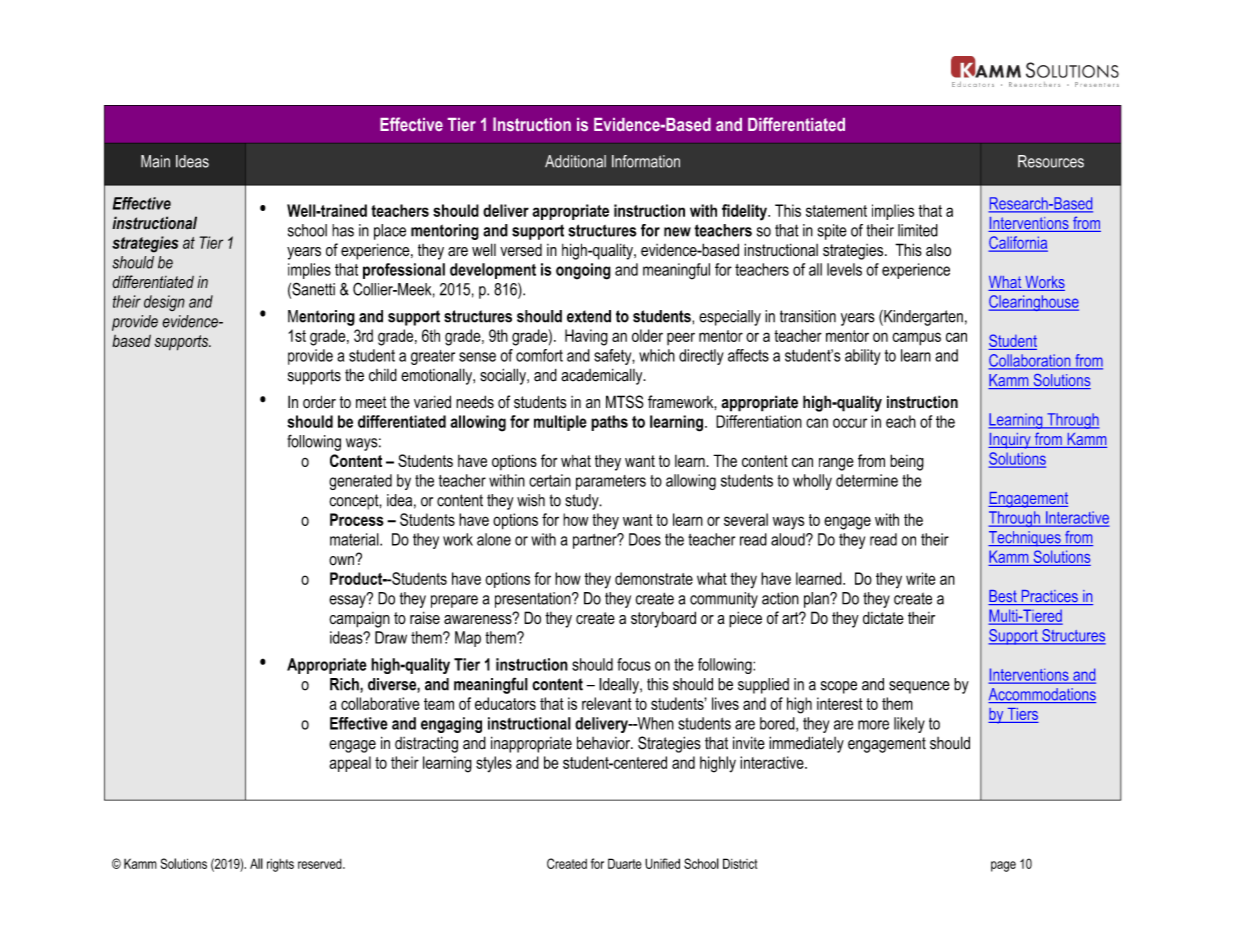 The image size is (1233, 952). Describe the element at coordinates (155, 161) in the screenshot. I see `Main` at that location.
